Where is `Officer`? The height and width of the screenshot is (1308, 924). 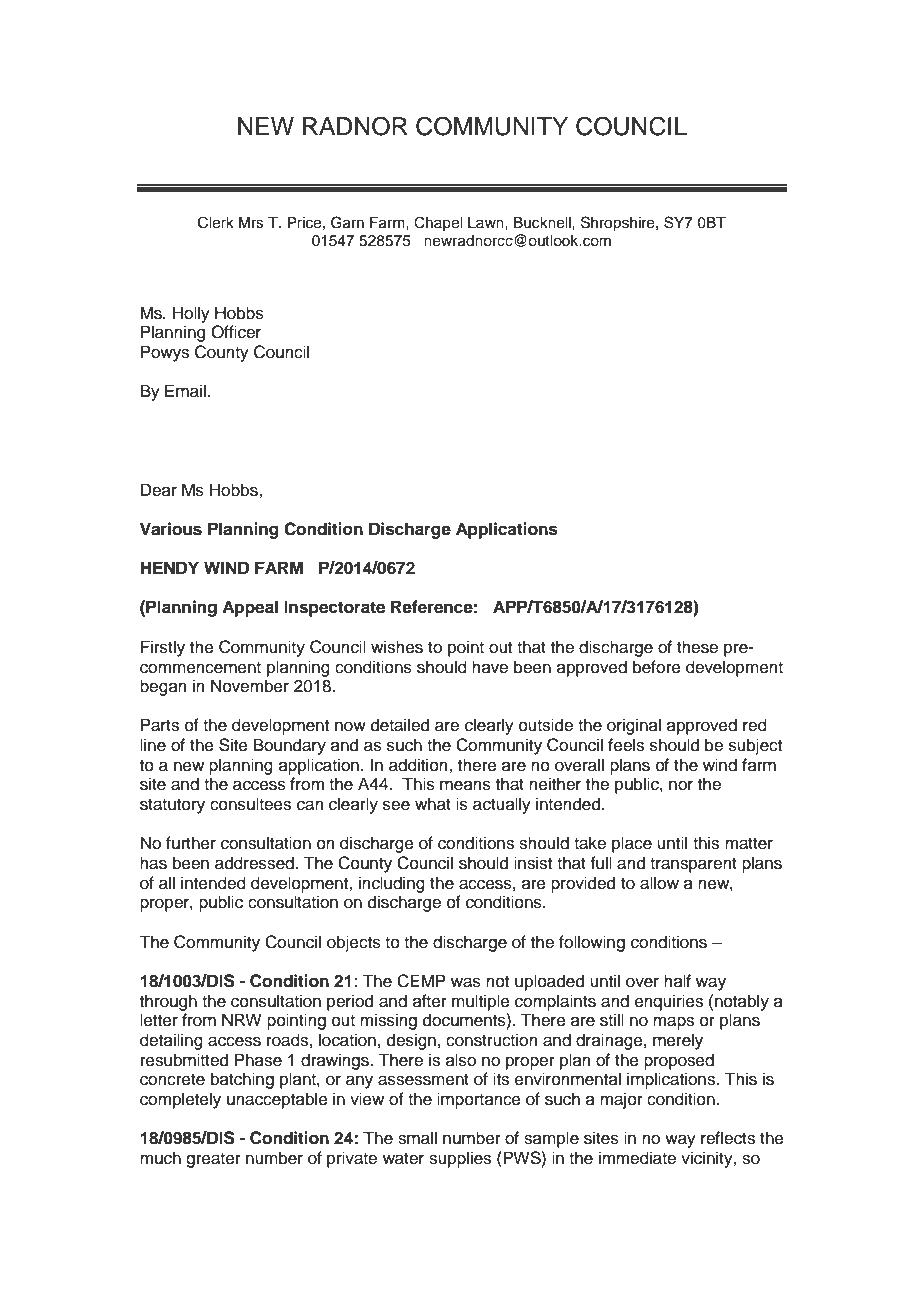 Officer is located at coordinates (236, 332).
